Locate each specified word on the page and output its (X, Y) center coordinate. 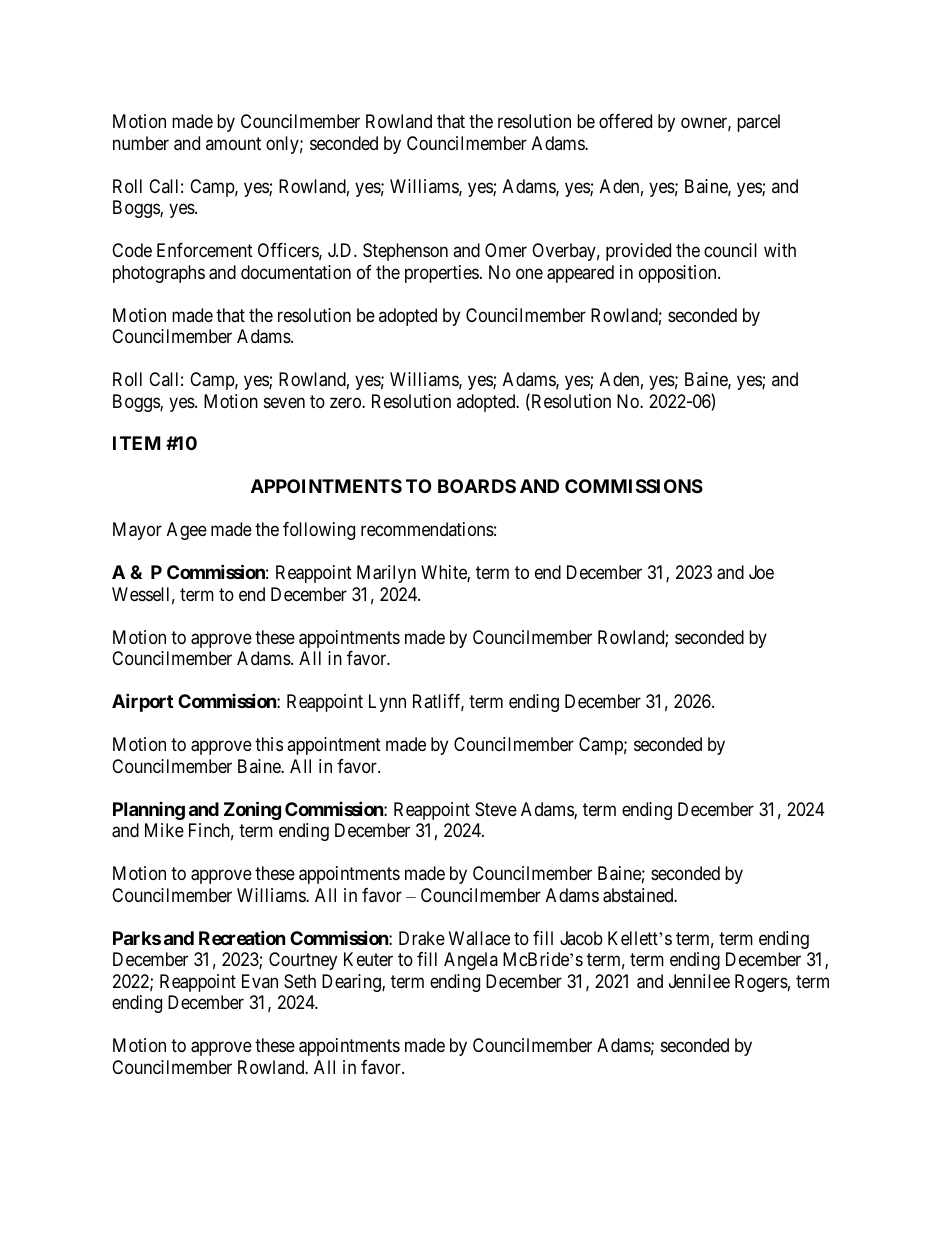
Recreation (242, 937)
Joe (761, 572)
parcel (758, 123)
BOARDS (477, 486)
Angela (471, 961)
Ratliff (438, 702)
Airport (142, 702)
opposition (679, 274)
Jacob (581, 938)
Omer (506, 250)
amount (233, 143)
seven (284, 402)
